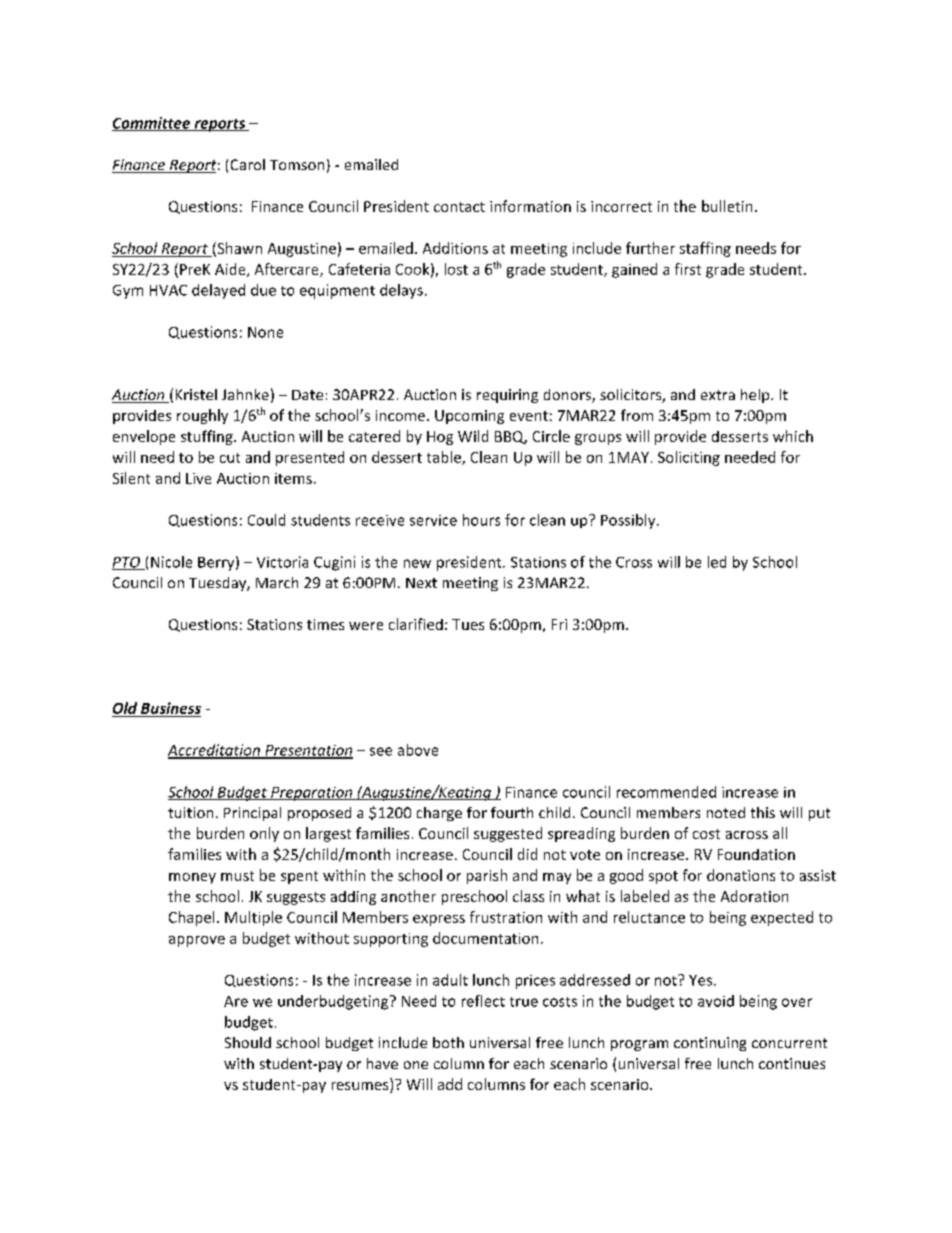 Image resolution: width=952 pixels, height=1233 pixels. I want to click on Nicole, so click(171, 562).
